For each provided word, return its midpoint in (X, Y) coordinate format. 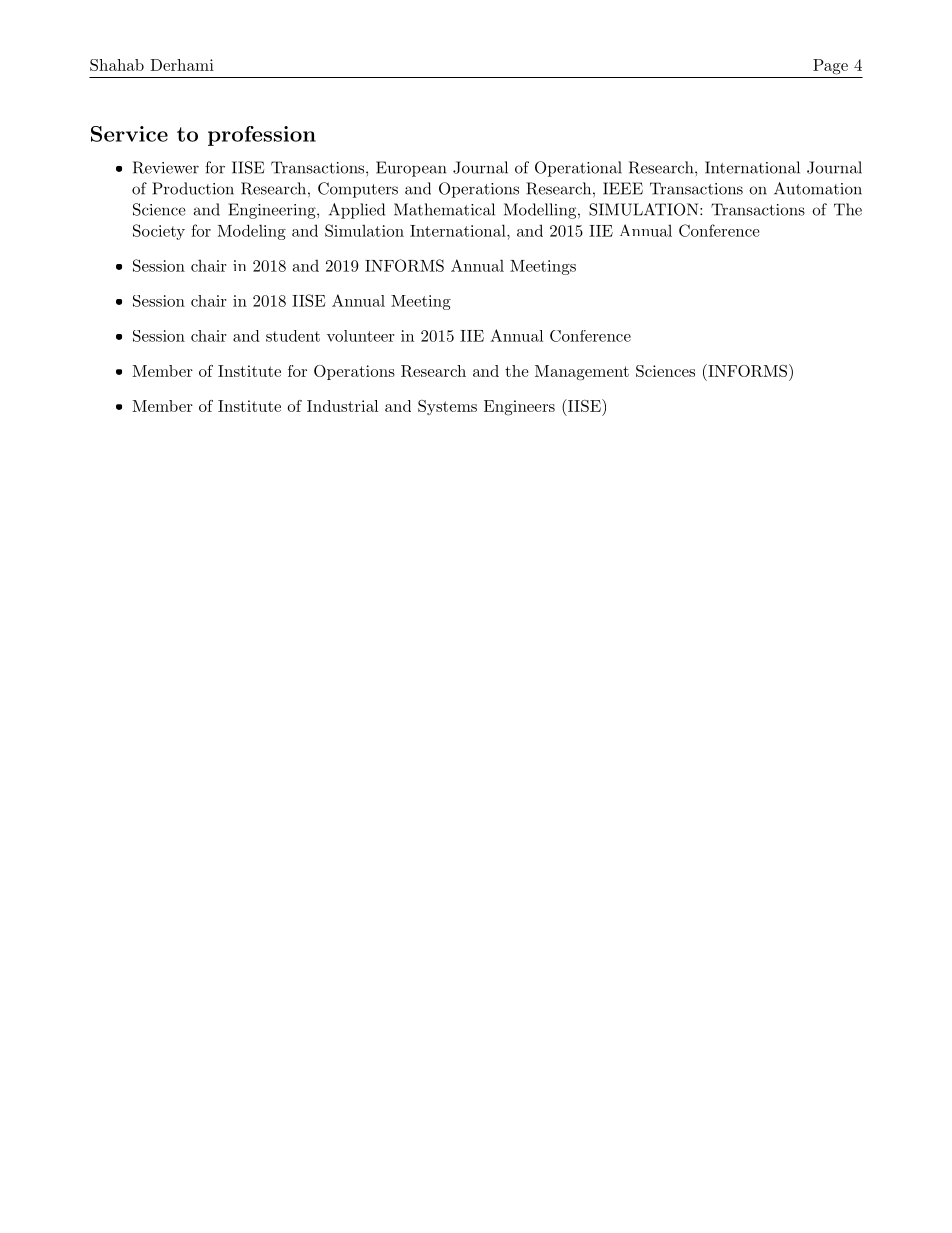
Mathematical (444, 209)
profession (262, 136)
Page (830, 67)
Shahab (117, 65)
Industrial (342, 406)
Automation (818, 188)
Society (159, 232)
